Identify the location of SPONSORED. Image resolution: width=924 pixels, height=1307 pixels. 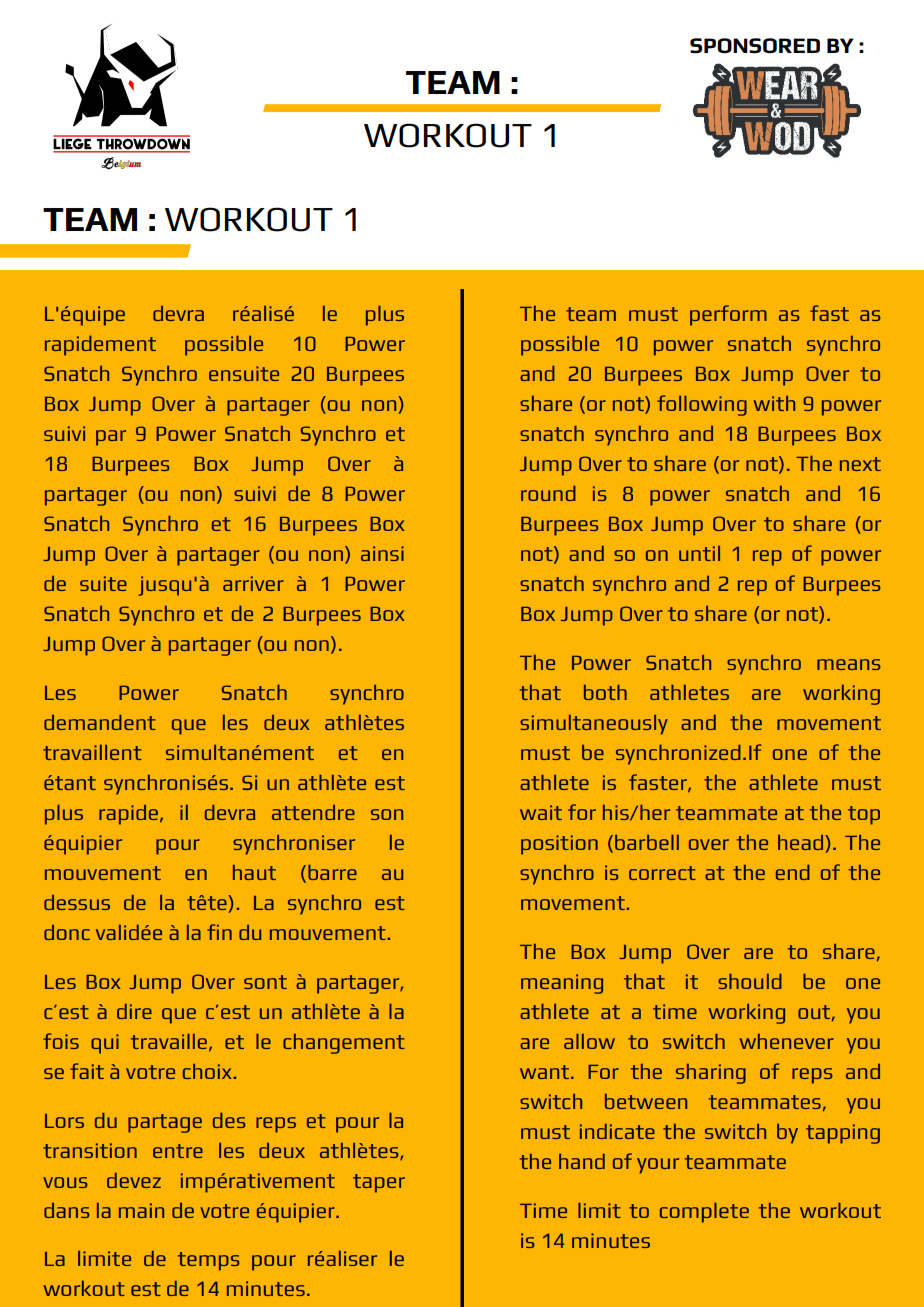
(755, 46).
